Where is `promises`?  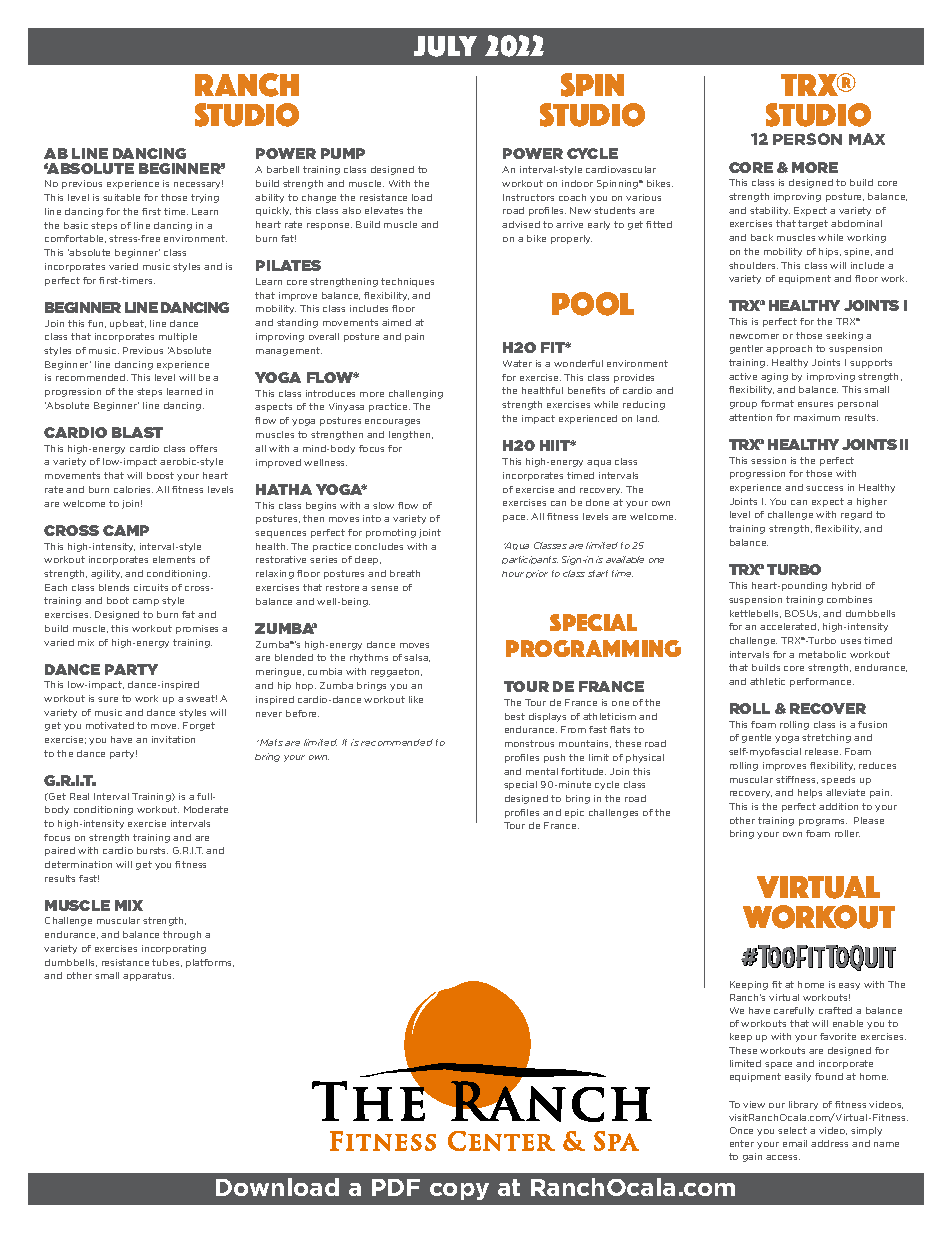 promises is located at coordinates (197, 629).
